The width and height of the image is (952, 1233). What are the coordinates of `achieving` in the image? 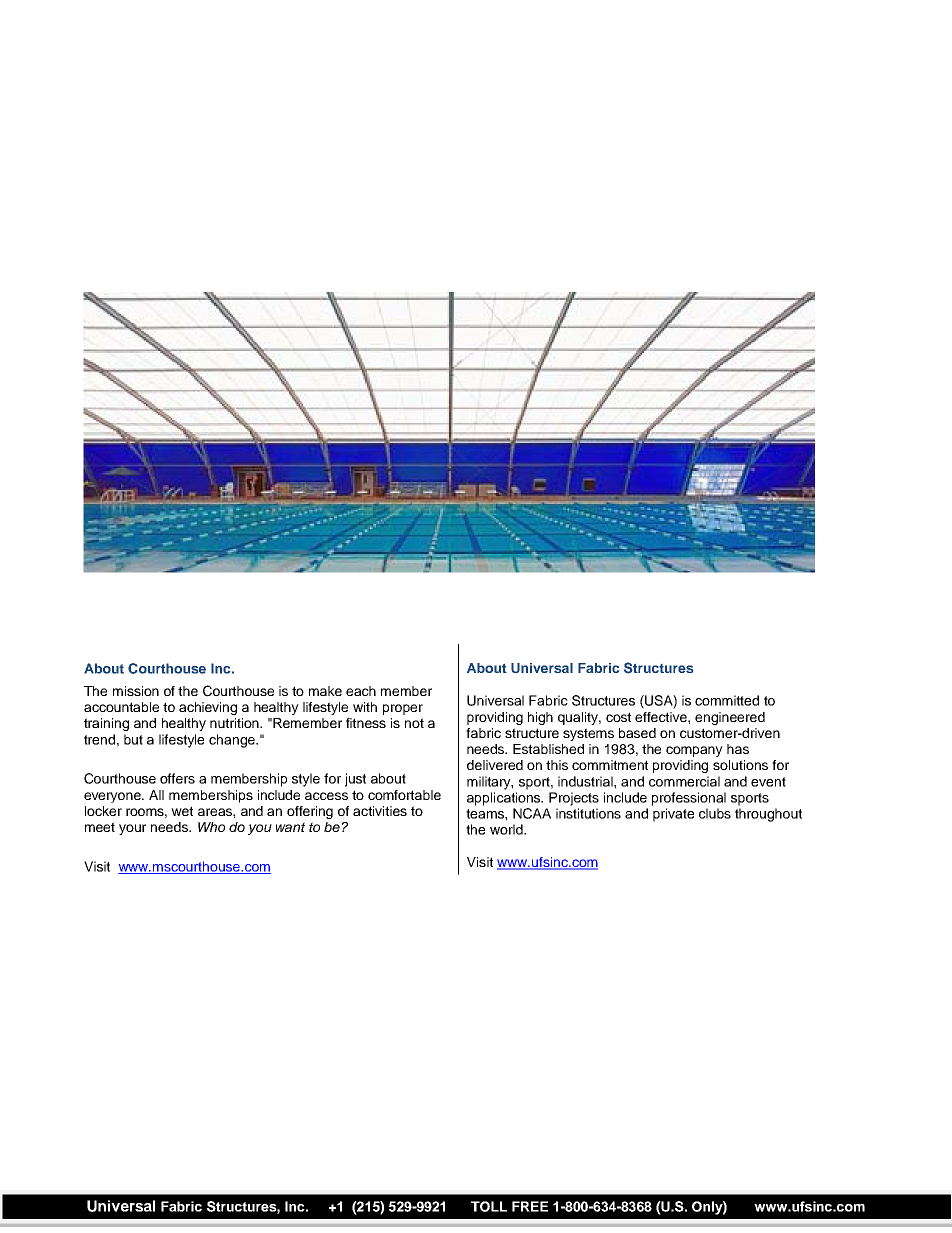 It's located at (208, 708).
